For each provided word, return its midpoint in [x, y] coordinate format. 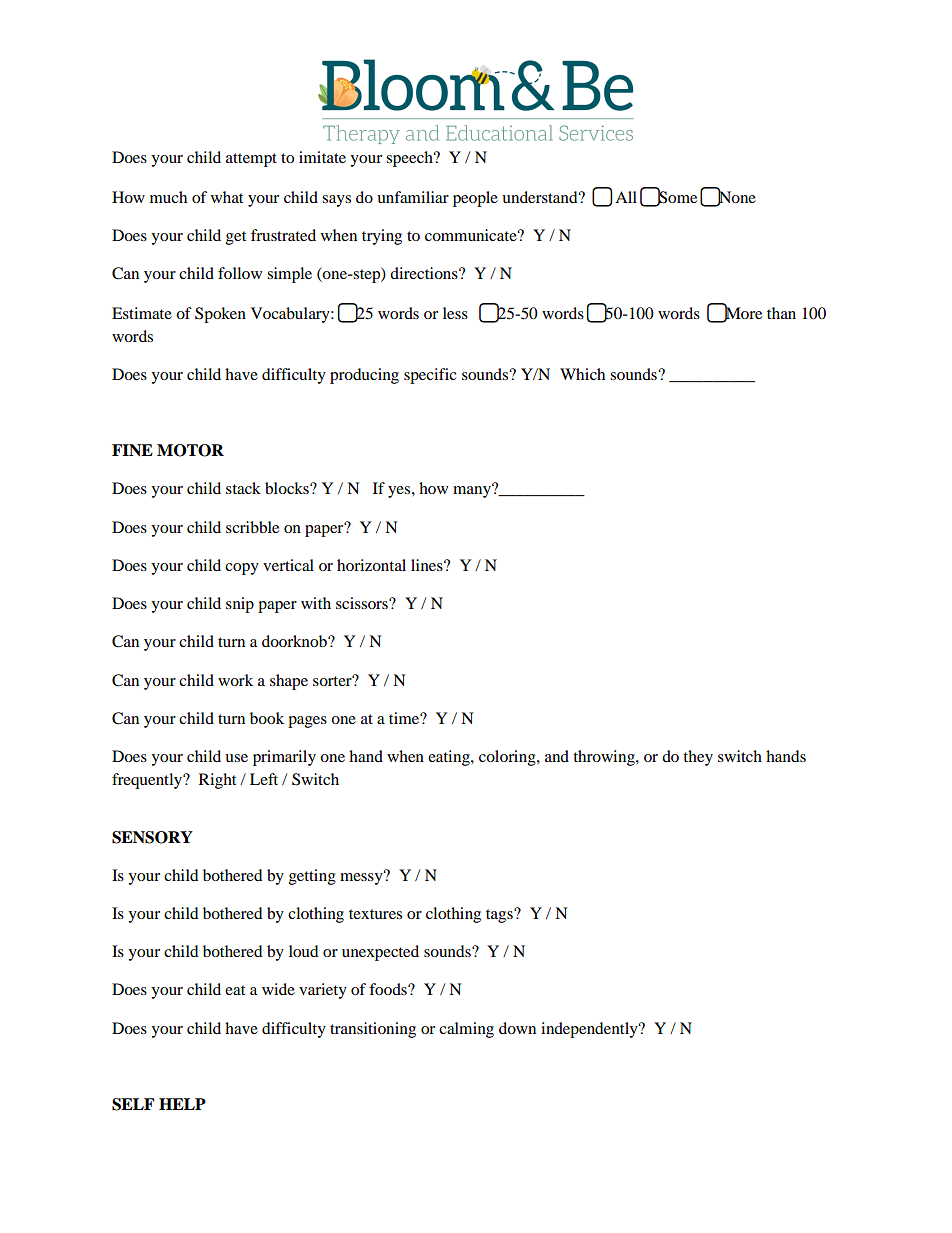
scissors [363, 603]
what [227, 197]
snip [240, 605]
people [475, 199]
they [698, 758]
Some [677, 197]
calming [466, 1030]
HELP [182, 1104]
